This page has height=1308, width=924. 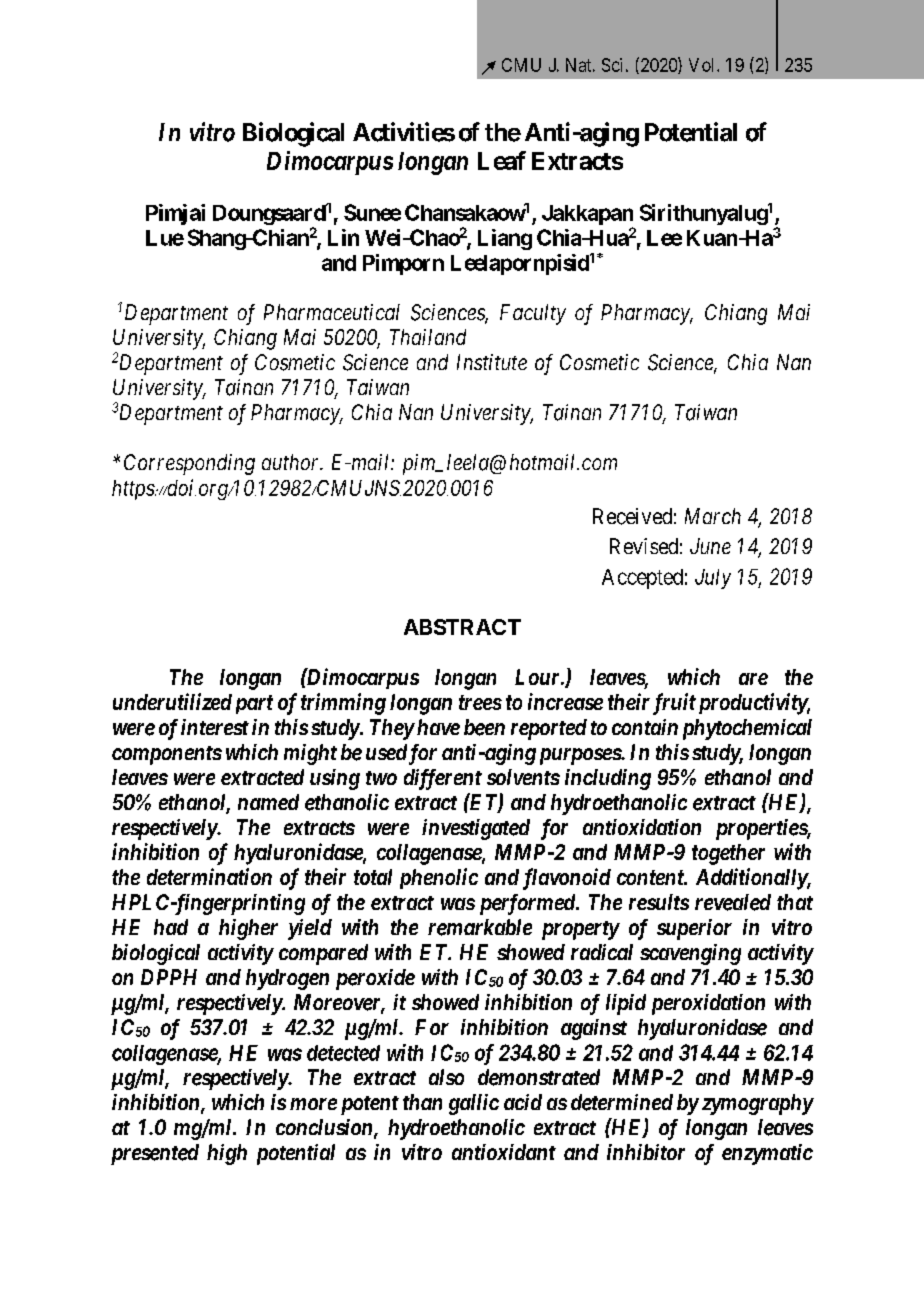 What do you see at coordinates (189, 464) in the page?
I see `Corresponding` at bounding box center [189, 464].
